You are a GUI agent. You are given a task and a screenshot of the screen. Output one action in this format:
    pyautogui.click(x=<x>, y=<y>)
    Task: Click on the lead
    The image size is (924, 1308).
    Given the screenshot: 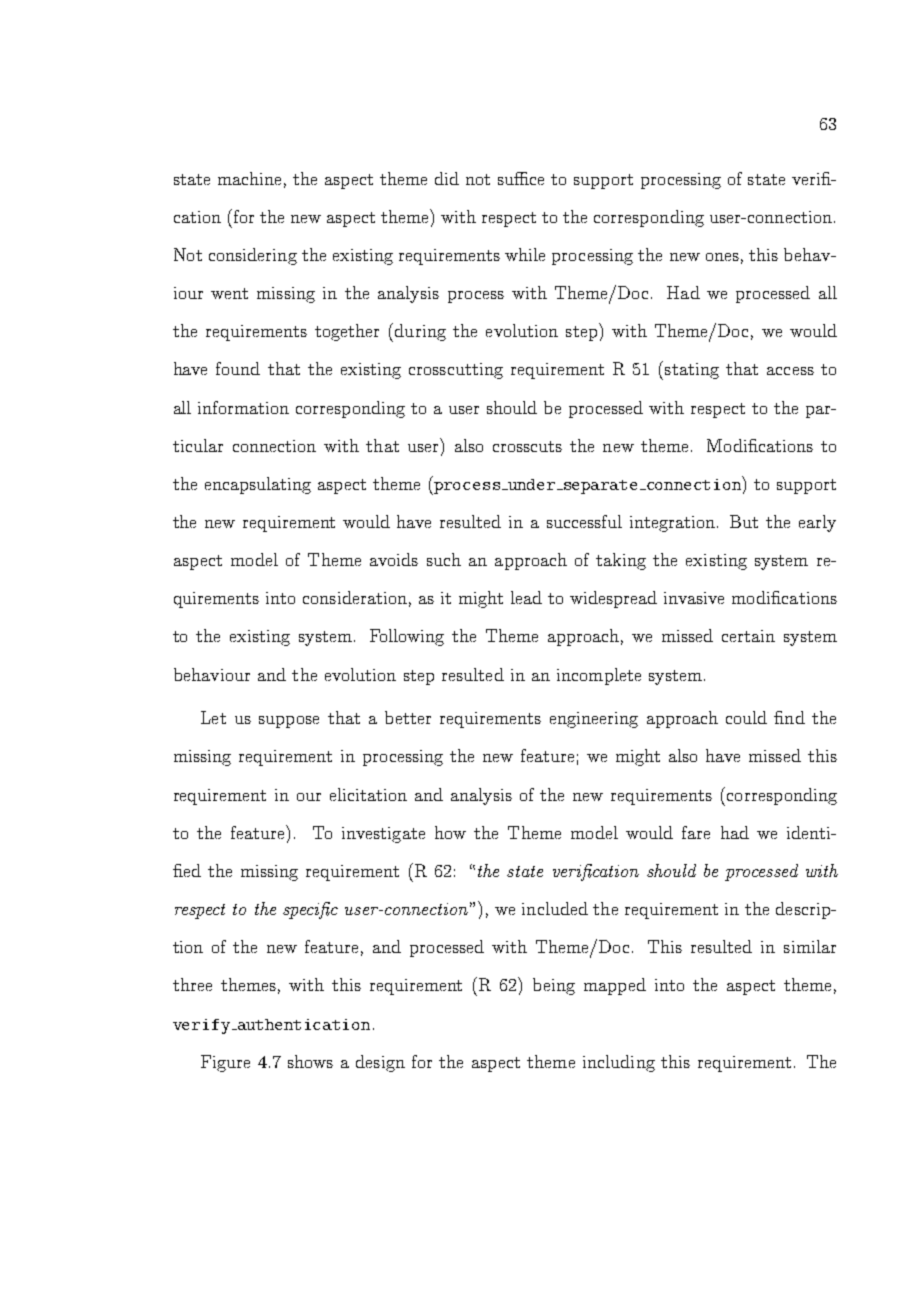 What is the action you would take?
    pyautogui.click(x=526, y=597)
